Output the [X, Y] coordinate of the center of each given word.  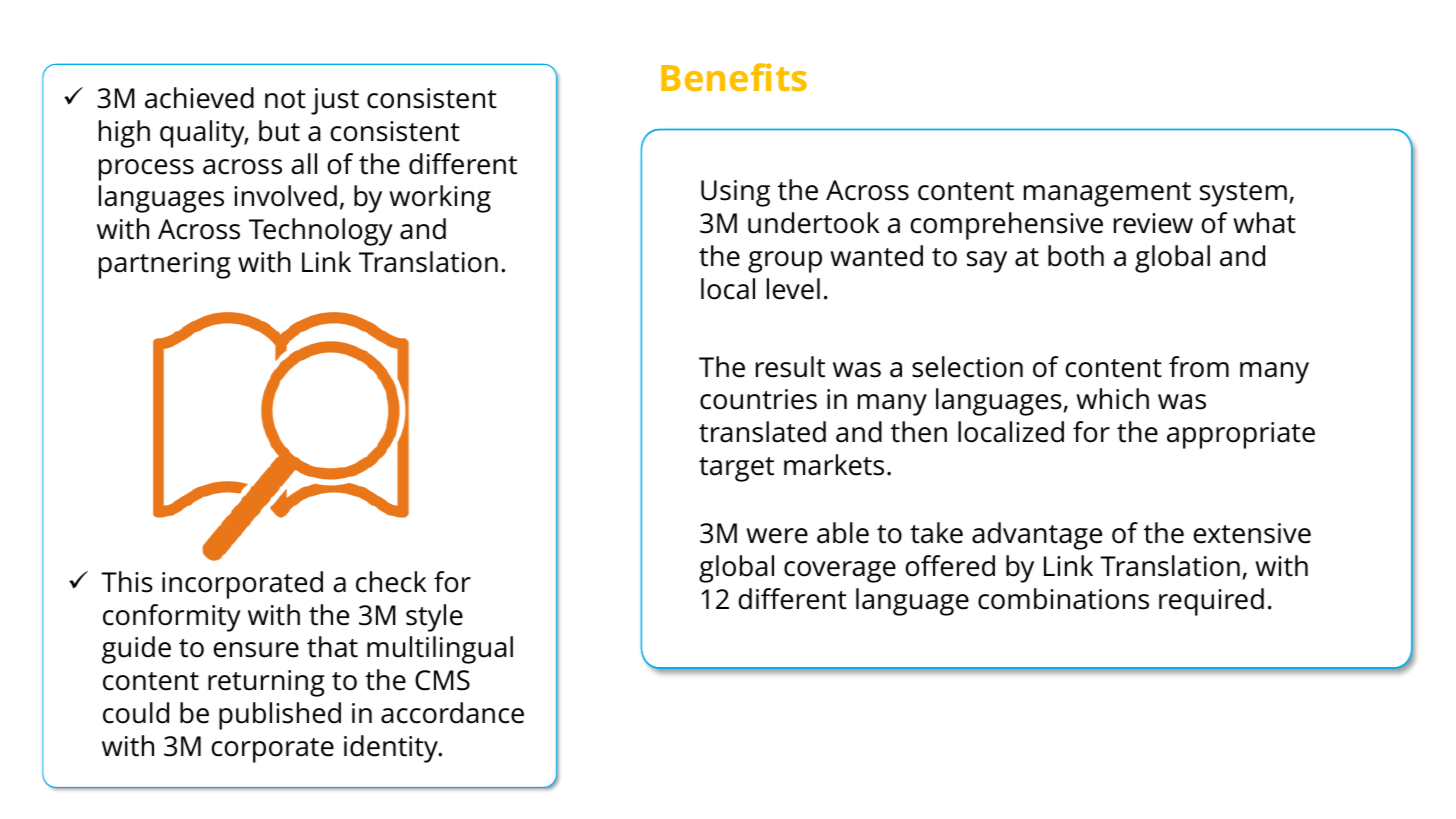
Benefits [734, 77]
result [790, 367]
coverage [840, 572]
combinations [1063, 599]
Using [735, 193]
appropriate [1241, 435]
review [1153, 223]
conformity [172, 618]
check [391, 582]
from [1199, 367]
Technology [321, 232]
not [285, 99]
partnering [165, 265]
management [1107, 194]
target [736, 469]
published [280, 716]
